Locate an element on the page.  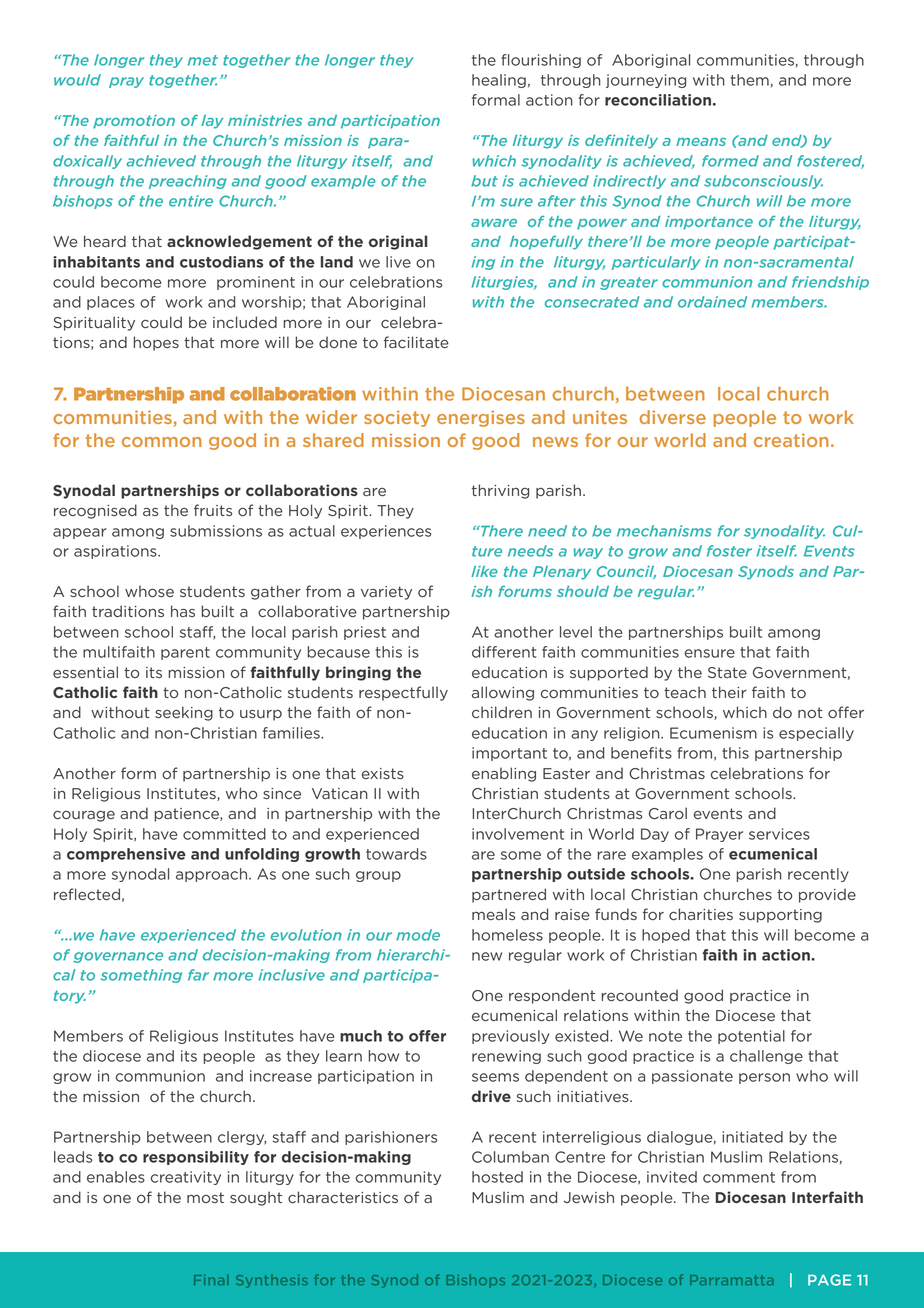
energises is located at coordinates (481, 419).
